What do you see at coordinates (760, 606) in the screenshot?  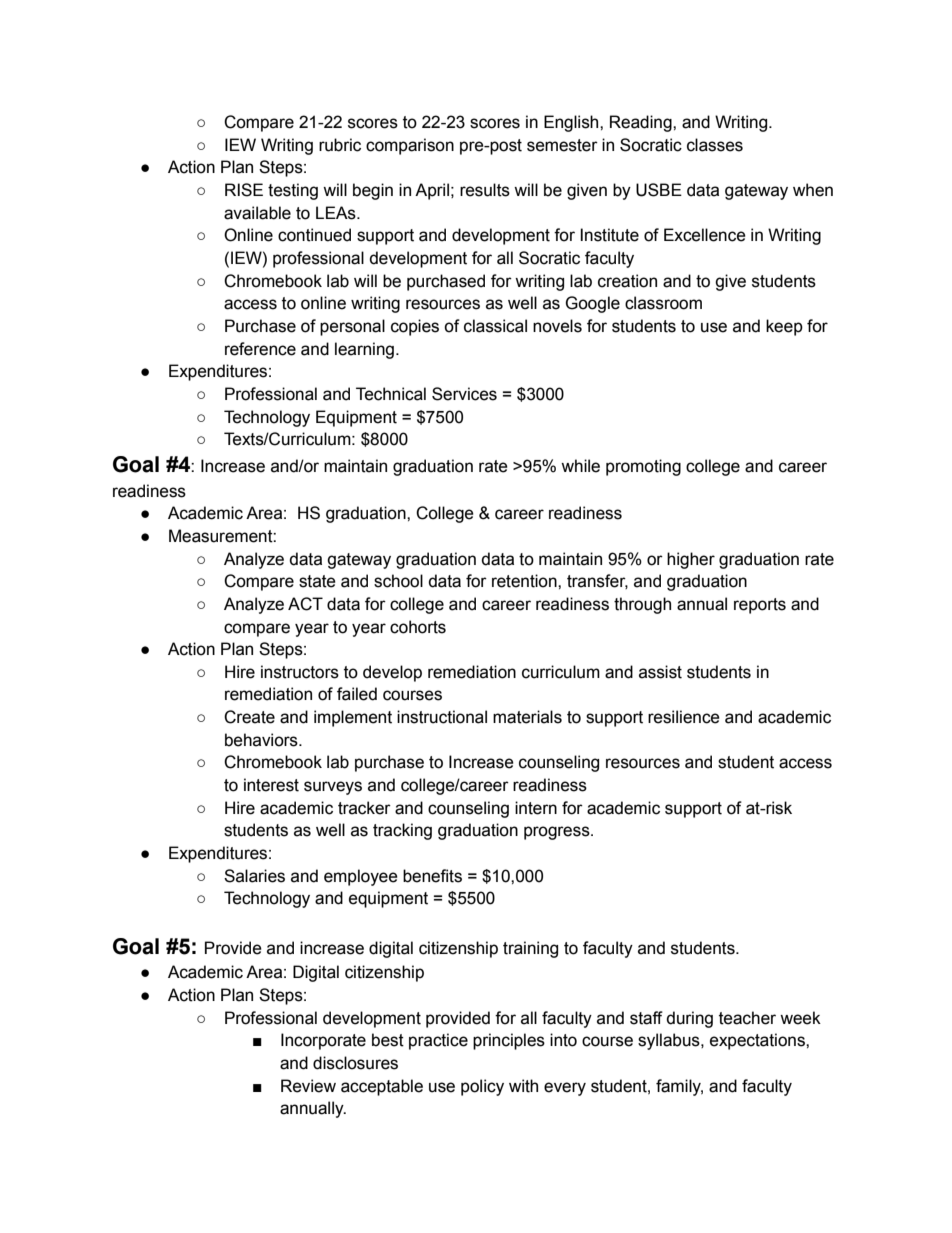 I see `reports` at bounding box center [760, 606].
